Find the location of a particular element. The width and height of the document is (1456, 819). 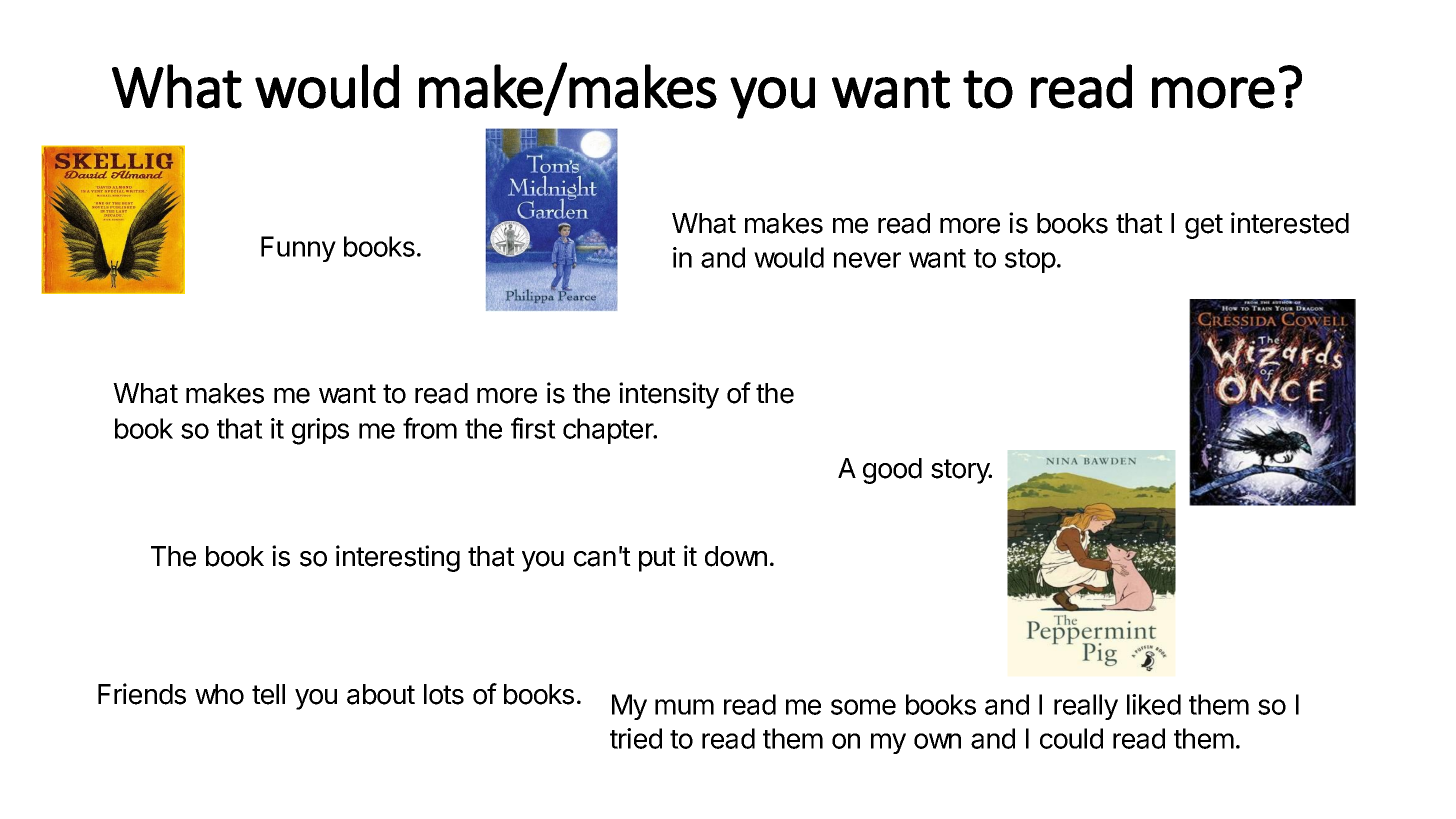

tell is located at coordinates (268, 694).
